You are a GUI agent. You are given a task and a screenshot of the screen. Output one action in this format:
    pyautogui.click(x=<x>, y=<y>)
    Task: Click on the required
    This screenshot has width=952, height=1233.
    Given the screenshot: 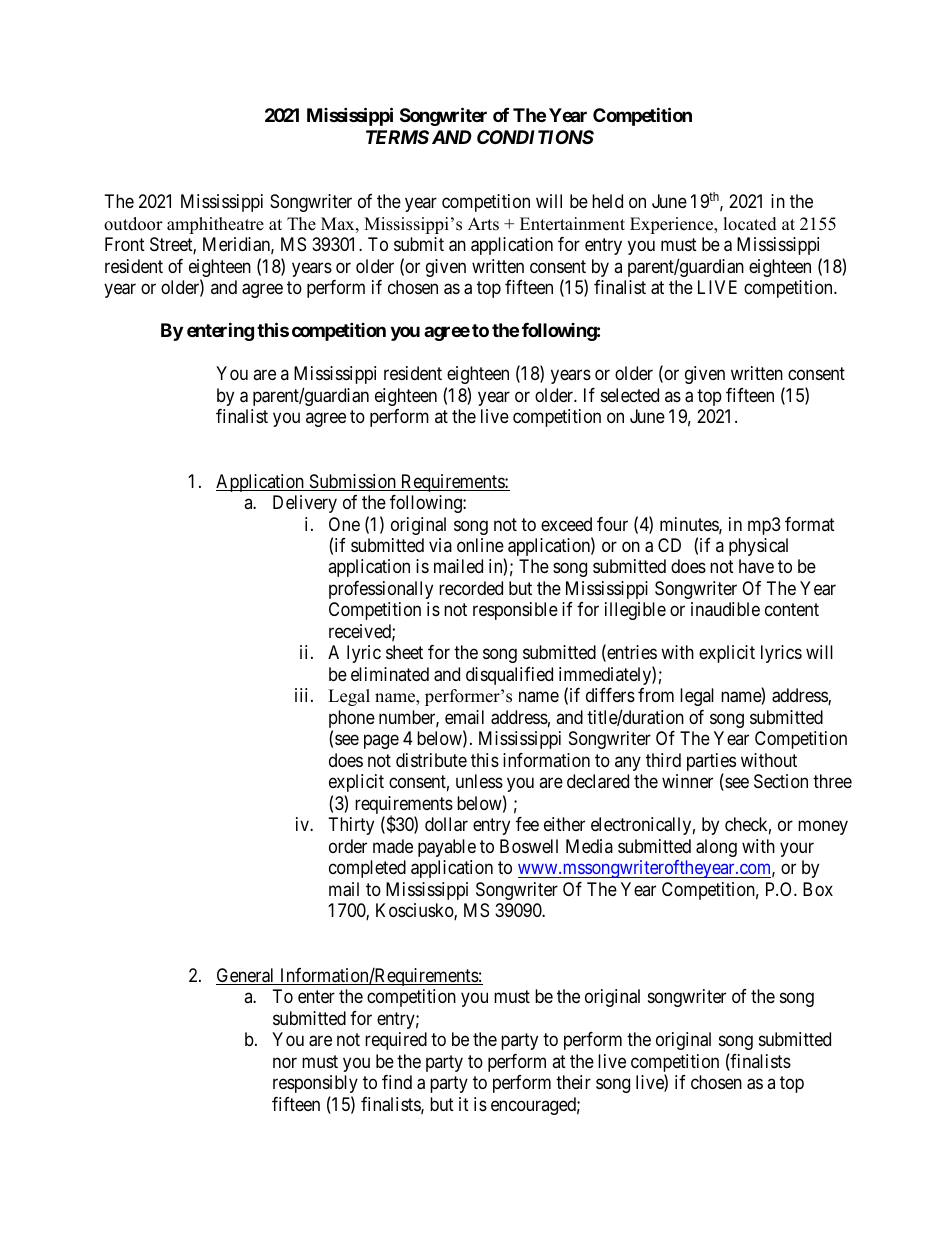 What is the action you would take?
    pyautogui.click(x=396, y=1041)
